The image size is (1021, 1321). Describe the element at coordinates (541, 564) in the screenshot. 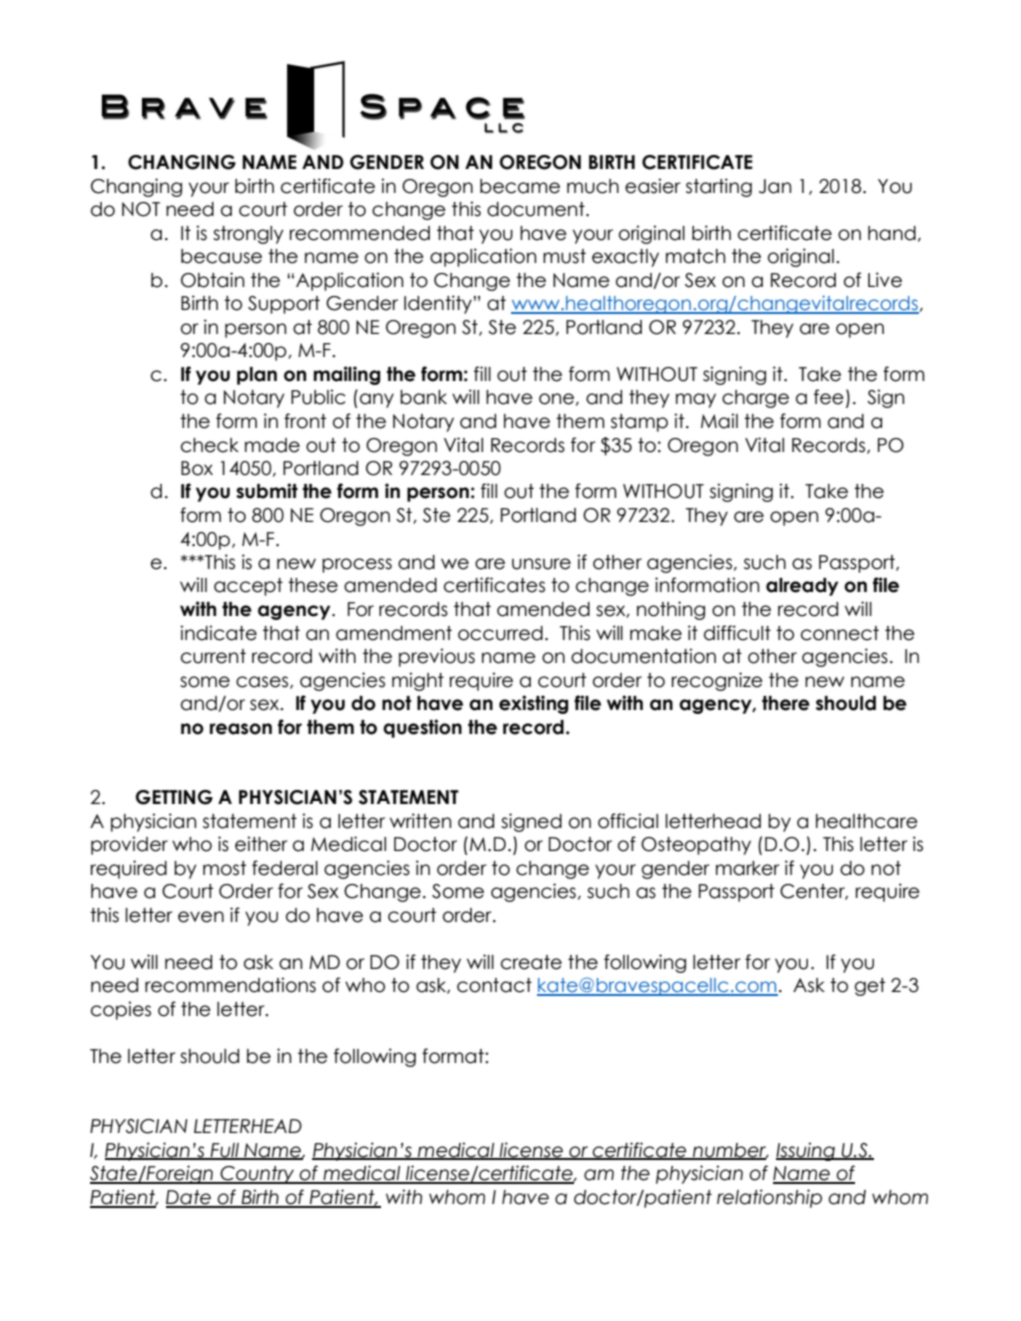

I see `unsure` at that location.
